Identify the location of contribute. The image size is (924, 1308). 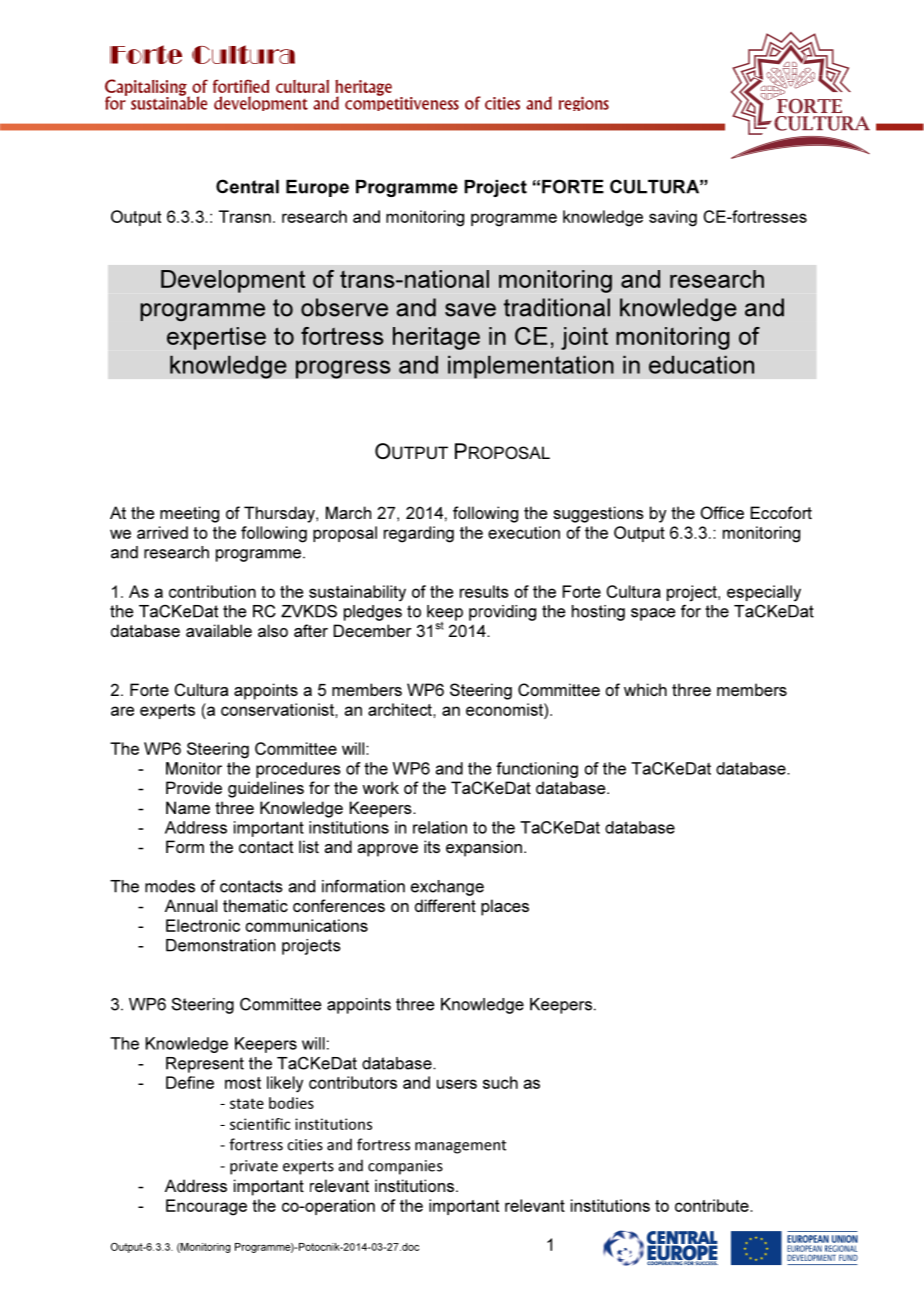
(713, 1205).
